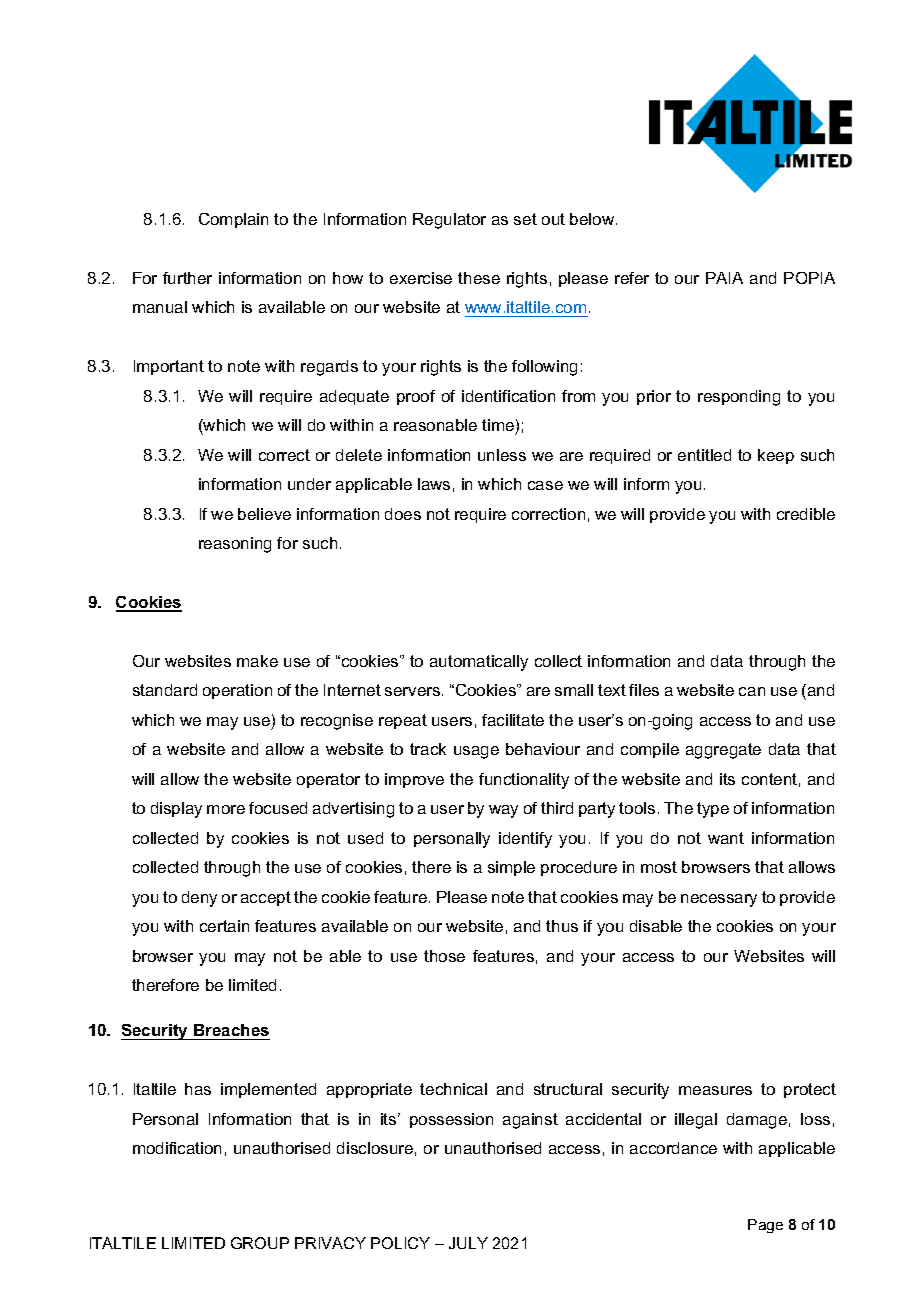  Describe the element at coordinates (479, 278) in the image. I see `these` at that location.
